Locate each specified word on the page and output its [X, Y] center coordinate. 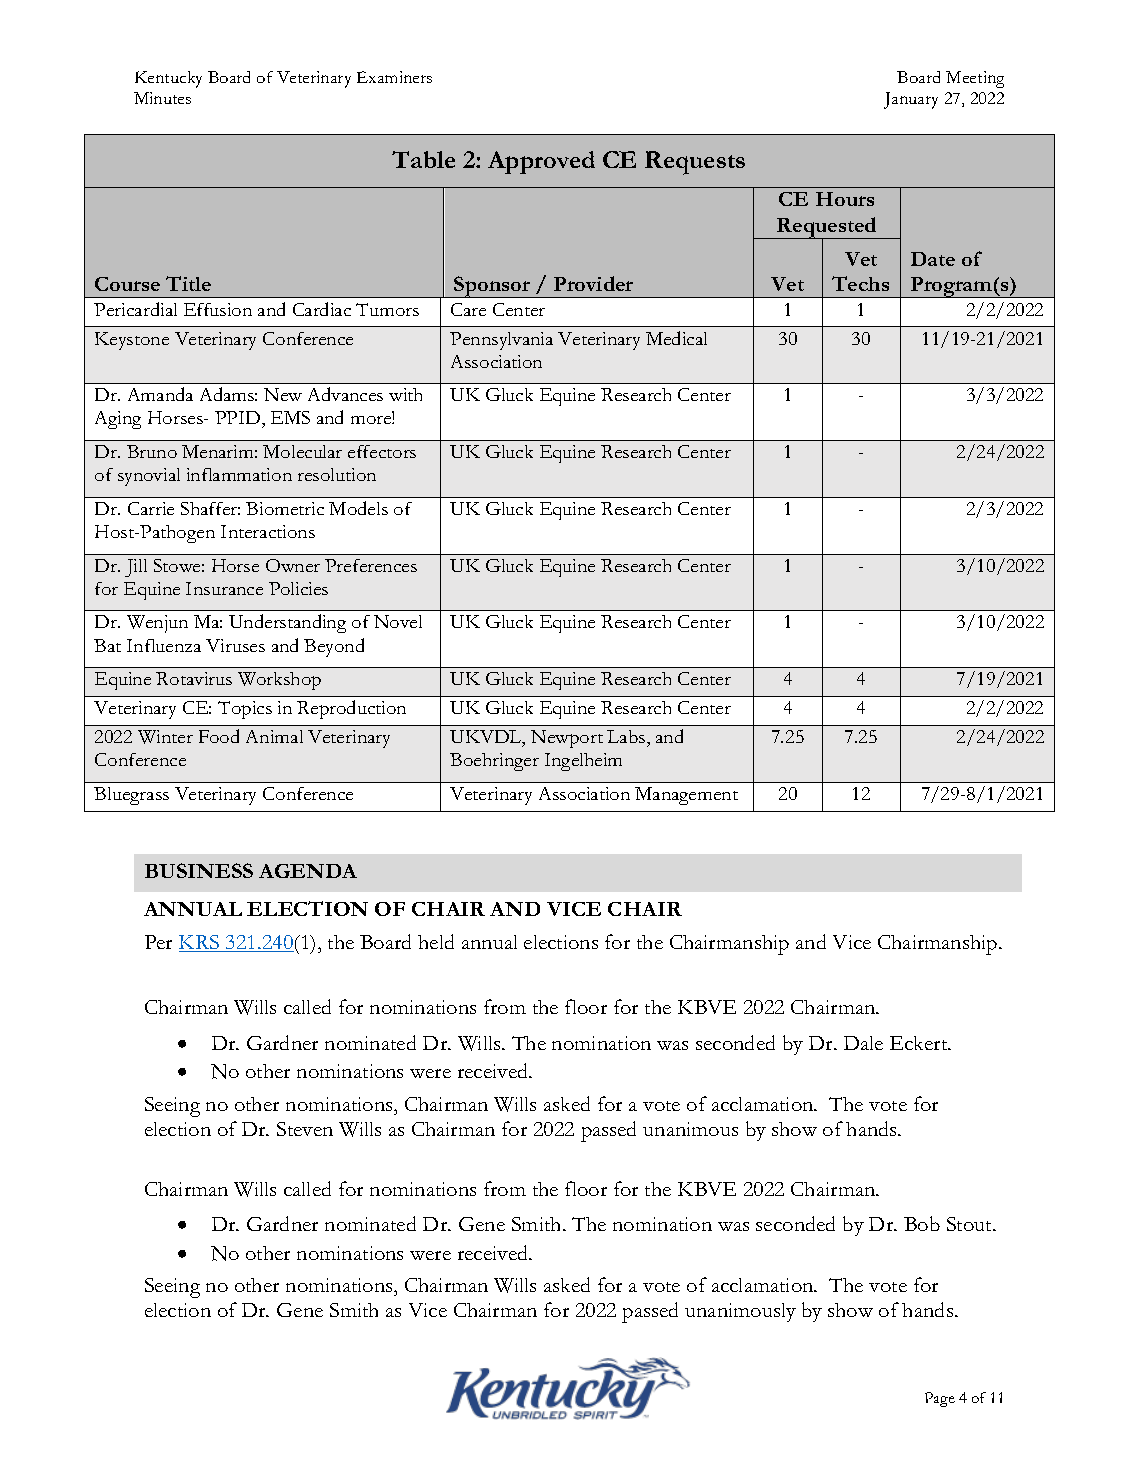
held [436, 941]
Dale [863, 1043]
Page [940, 1399]
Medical [676, 338]
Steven [305, 1129]
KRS [200, 943]
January [911, 100]
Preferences [371, 565]
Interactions [268, 531]
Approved [541, 162]
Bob [922, 1223]
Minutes [162, 98]
